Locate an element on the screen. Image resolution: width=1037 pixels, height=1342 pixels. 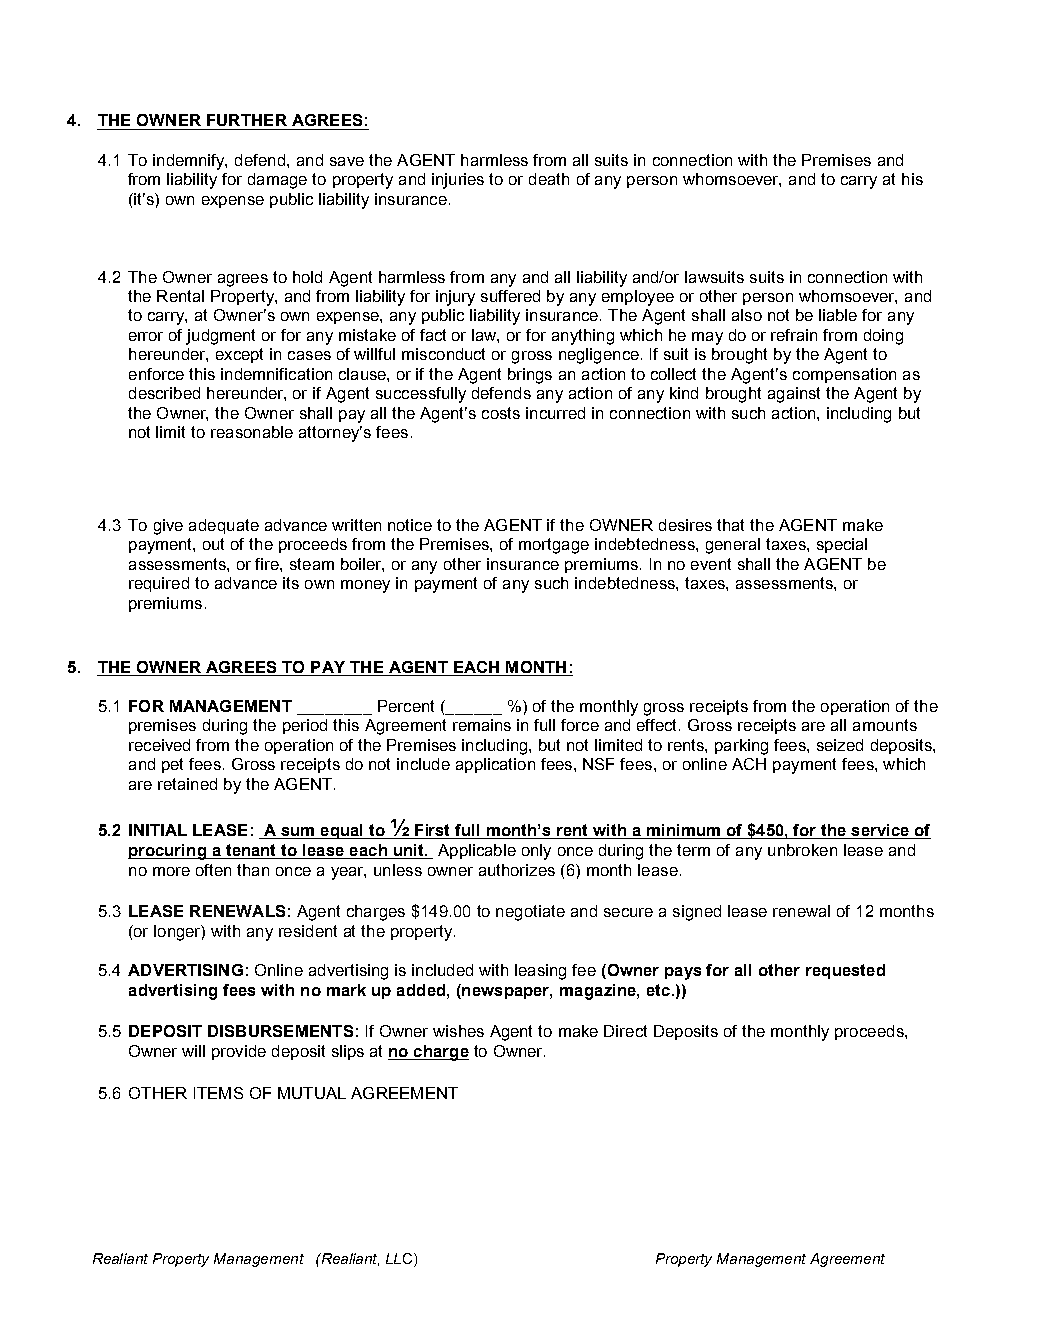
wishes is located at coordinates (458, 1031).
